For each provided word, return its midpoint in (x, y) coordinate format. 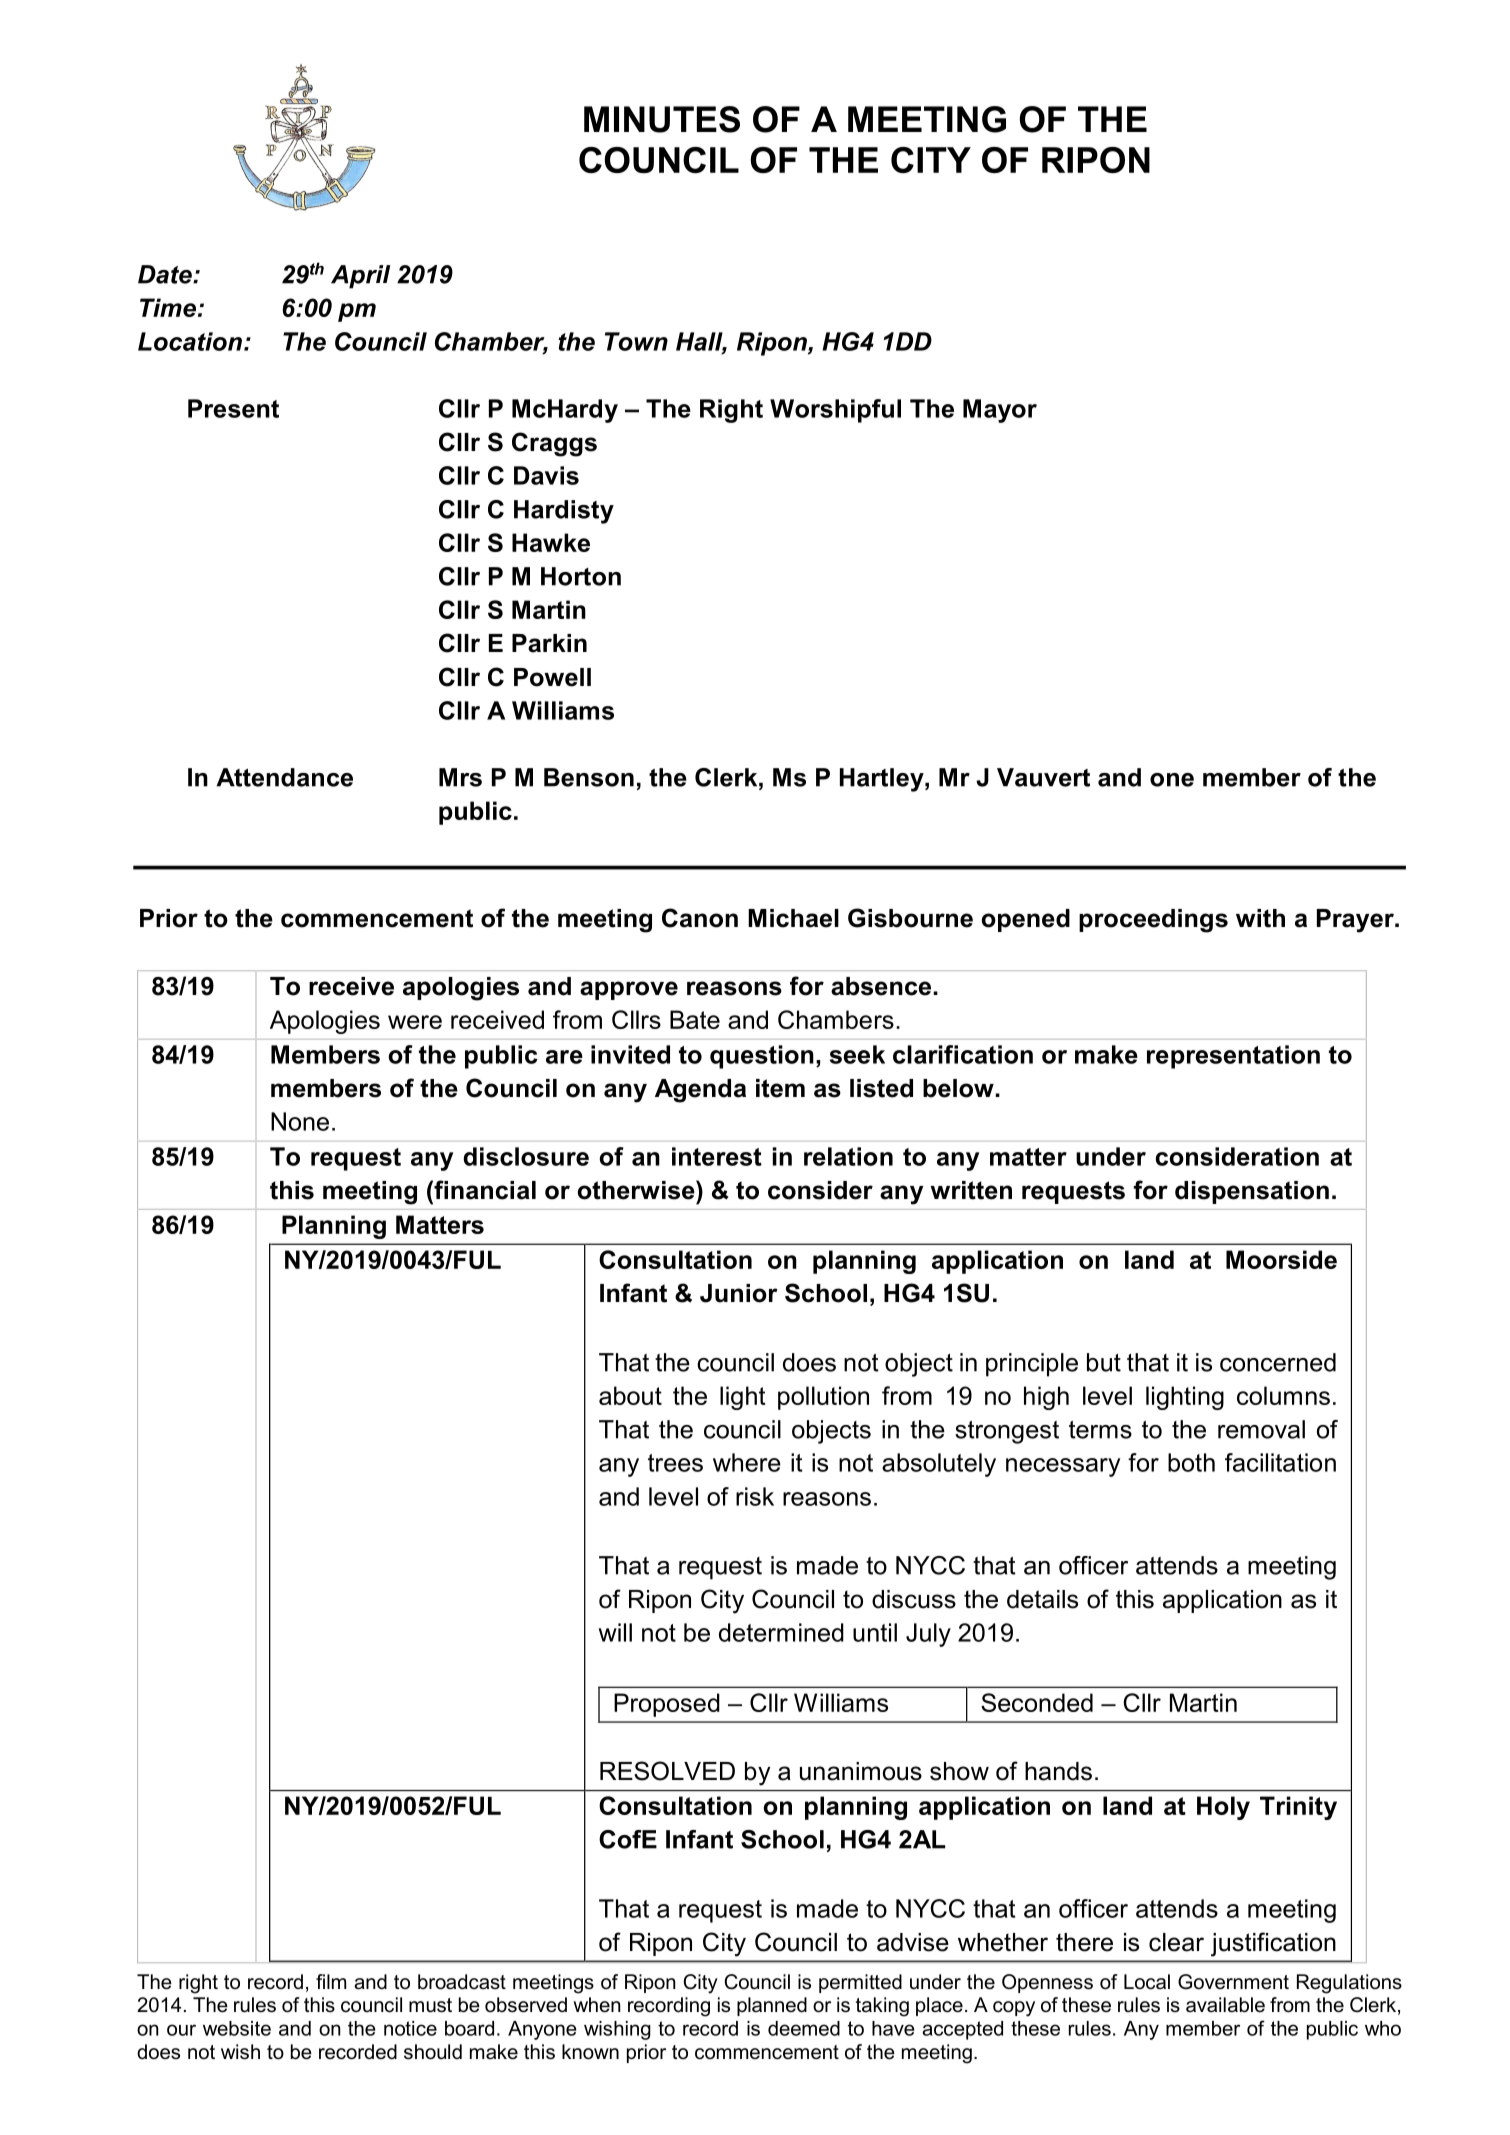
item (780, 1088)
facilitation (1280, 1462)
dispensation (1252, 1192)
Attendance (284, 777)
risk (755, 1496)
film (331, 1981)
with (1260, 918)
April (360, 277)
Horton (581, 576)
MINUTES (662, 119)
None (300, 1121)
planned (772, 2006)
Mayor (1000, 411)
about (630, 1395)
